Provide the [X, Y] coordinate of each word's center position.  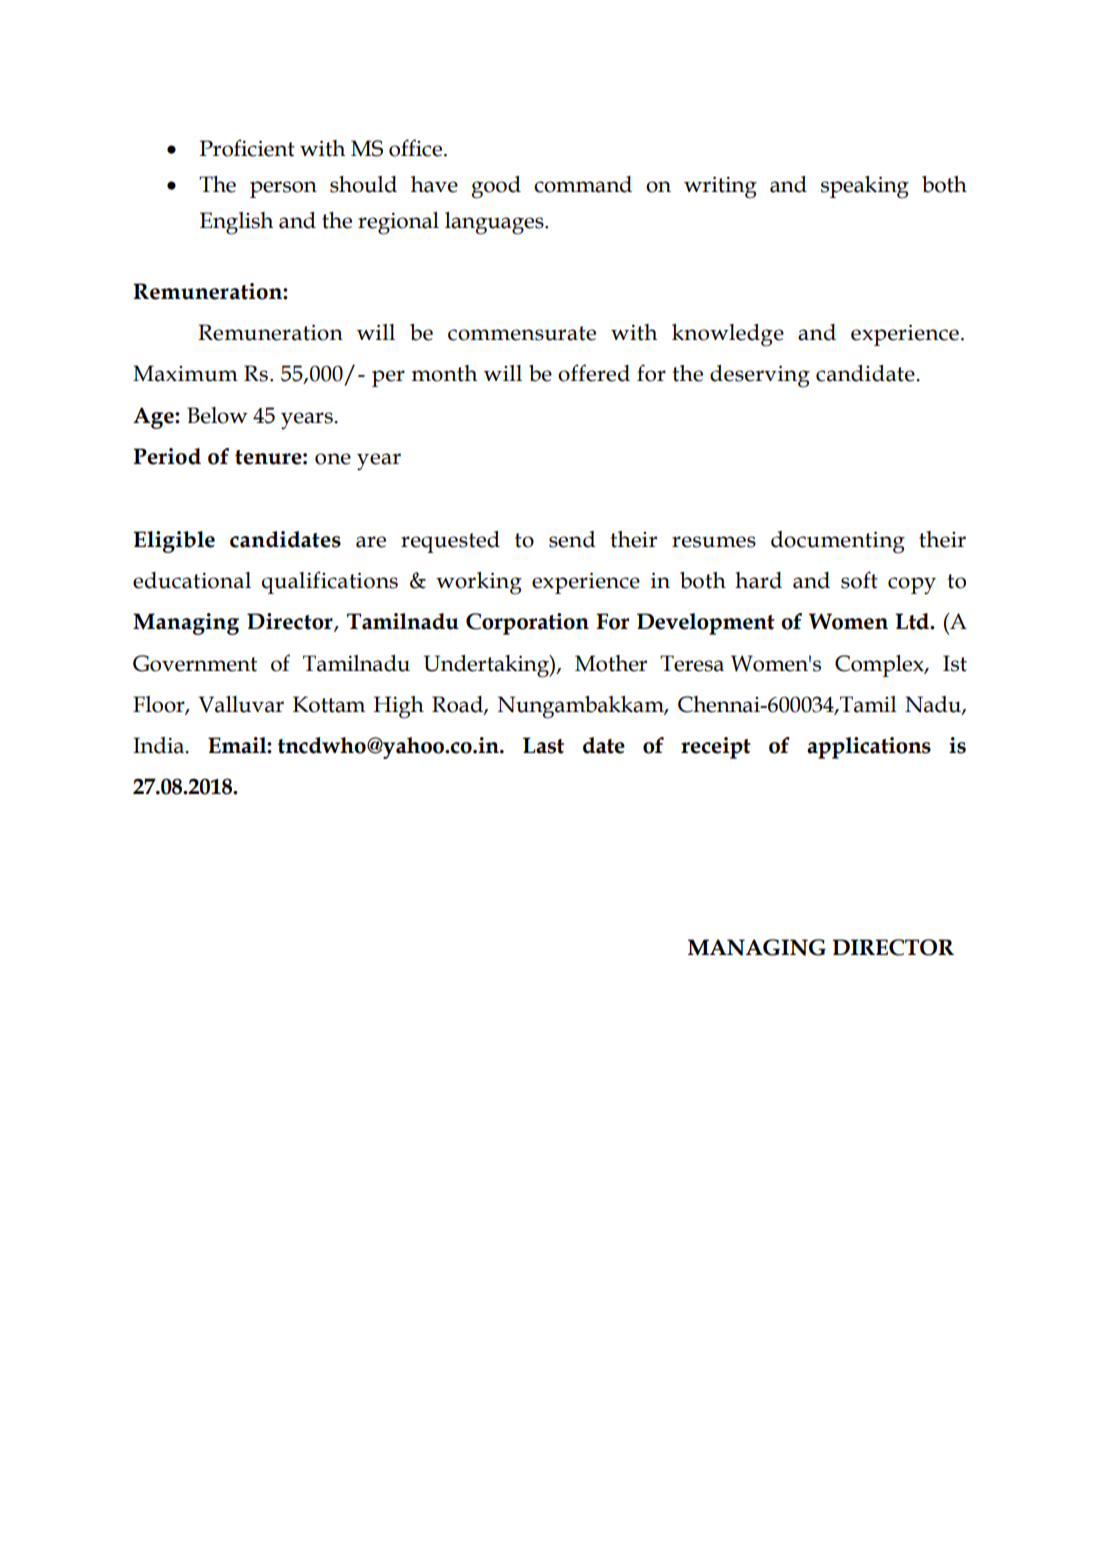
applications [869, 748]
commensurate [522, 333]
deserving [760, 376]
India [160, 745]
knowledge [728, 335]
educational [192, 580]
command [583, 184]
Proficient [247, 148]
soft [859, 580]
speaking [865, 187]
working [479, 583]
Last [543, 745]
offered [594, 373]
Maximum [185, 373]
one [333, 459]
